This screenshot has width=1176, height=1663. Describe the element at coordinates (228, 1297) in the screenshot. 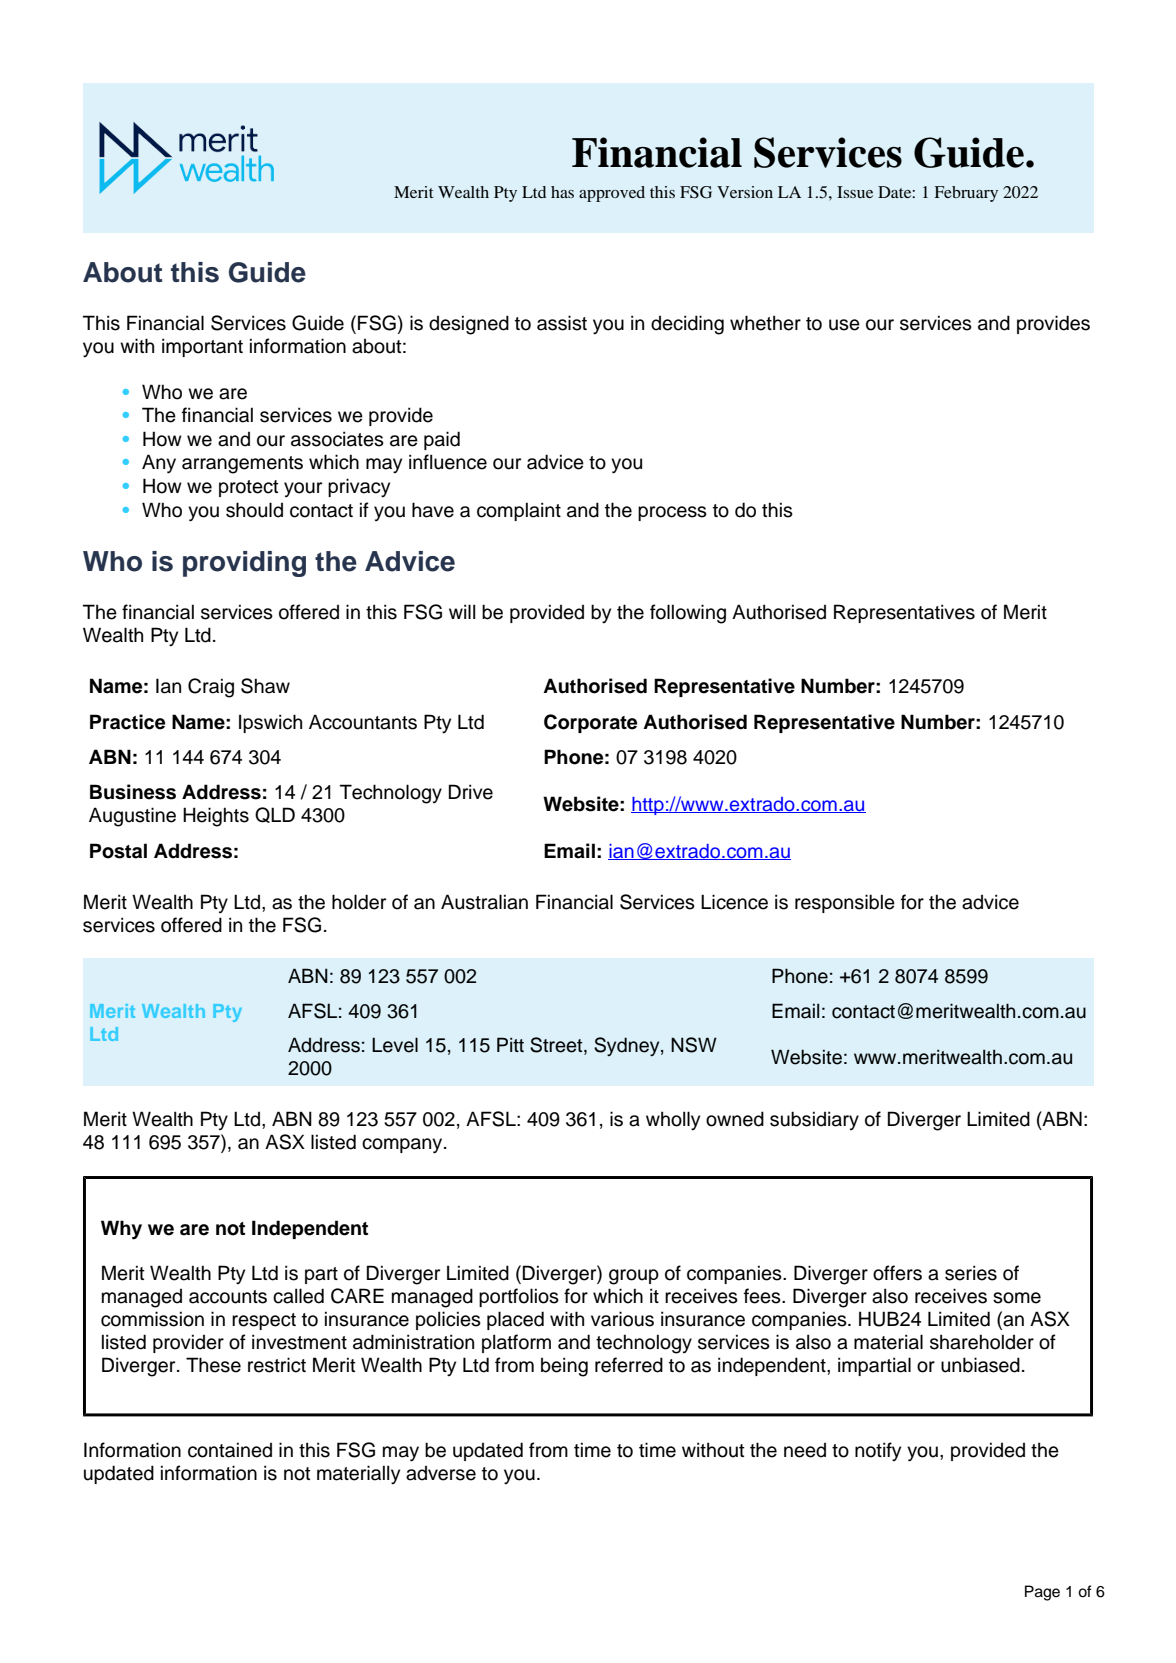

I see `accounts` at that location.
